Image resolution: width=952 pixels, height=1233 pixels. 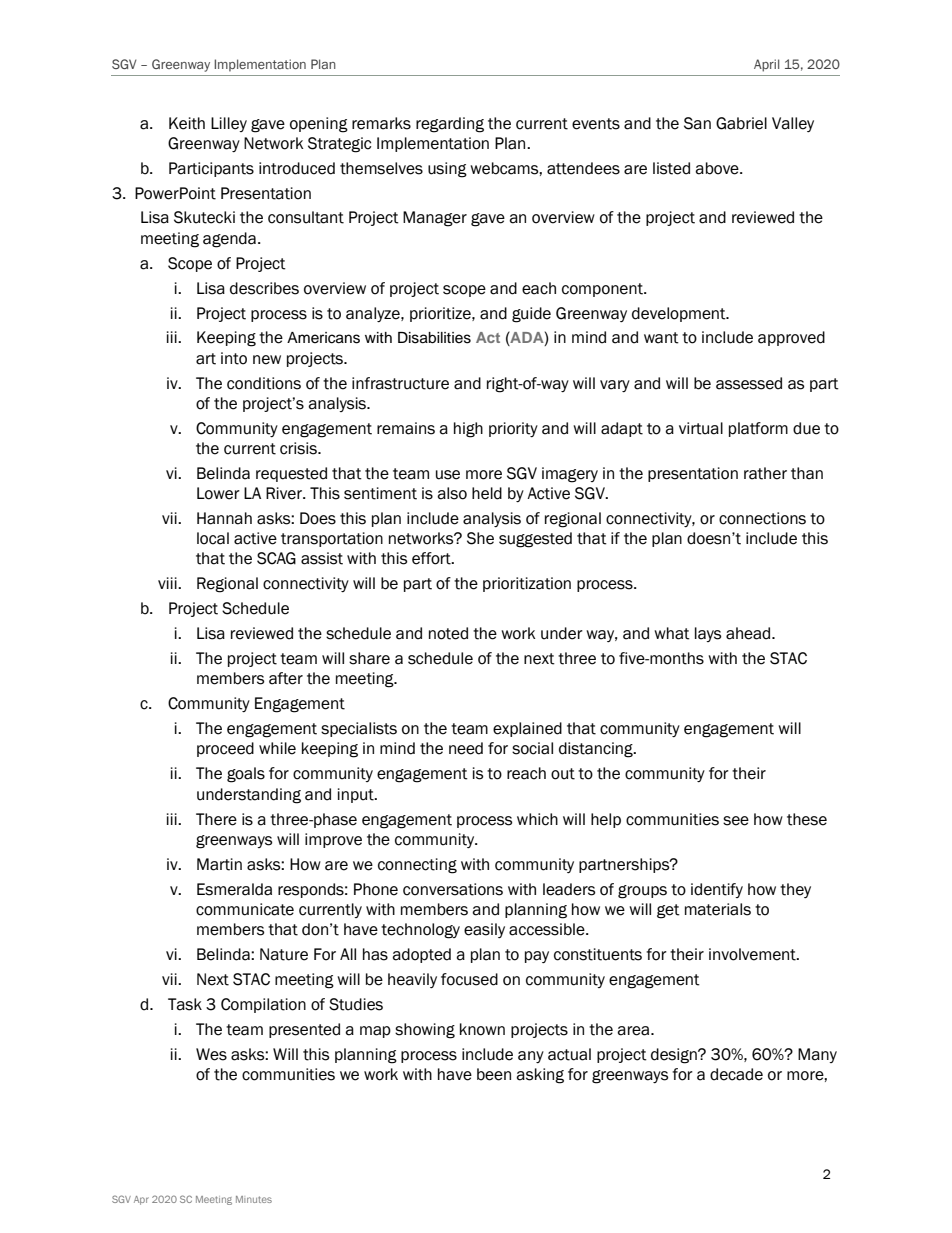 I want to click on ahead, so click(x=749, y=633).
